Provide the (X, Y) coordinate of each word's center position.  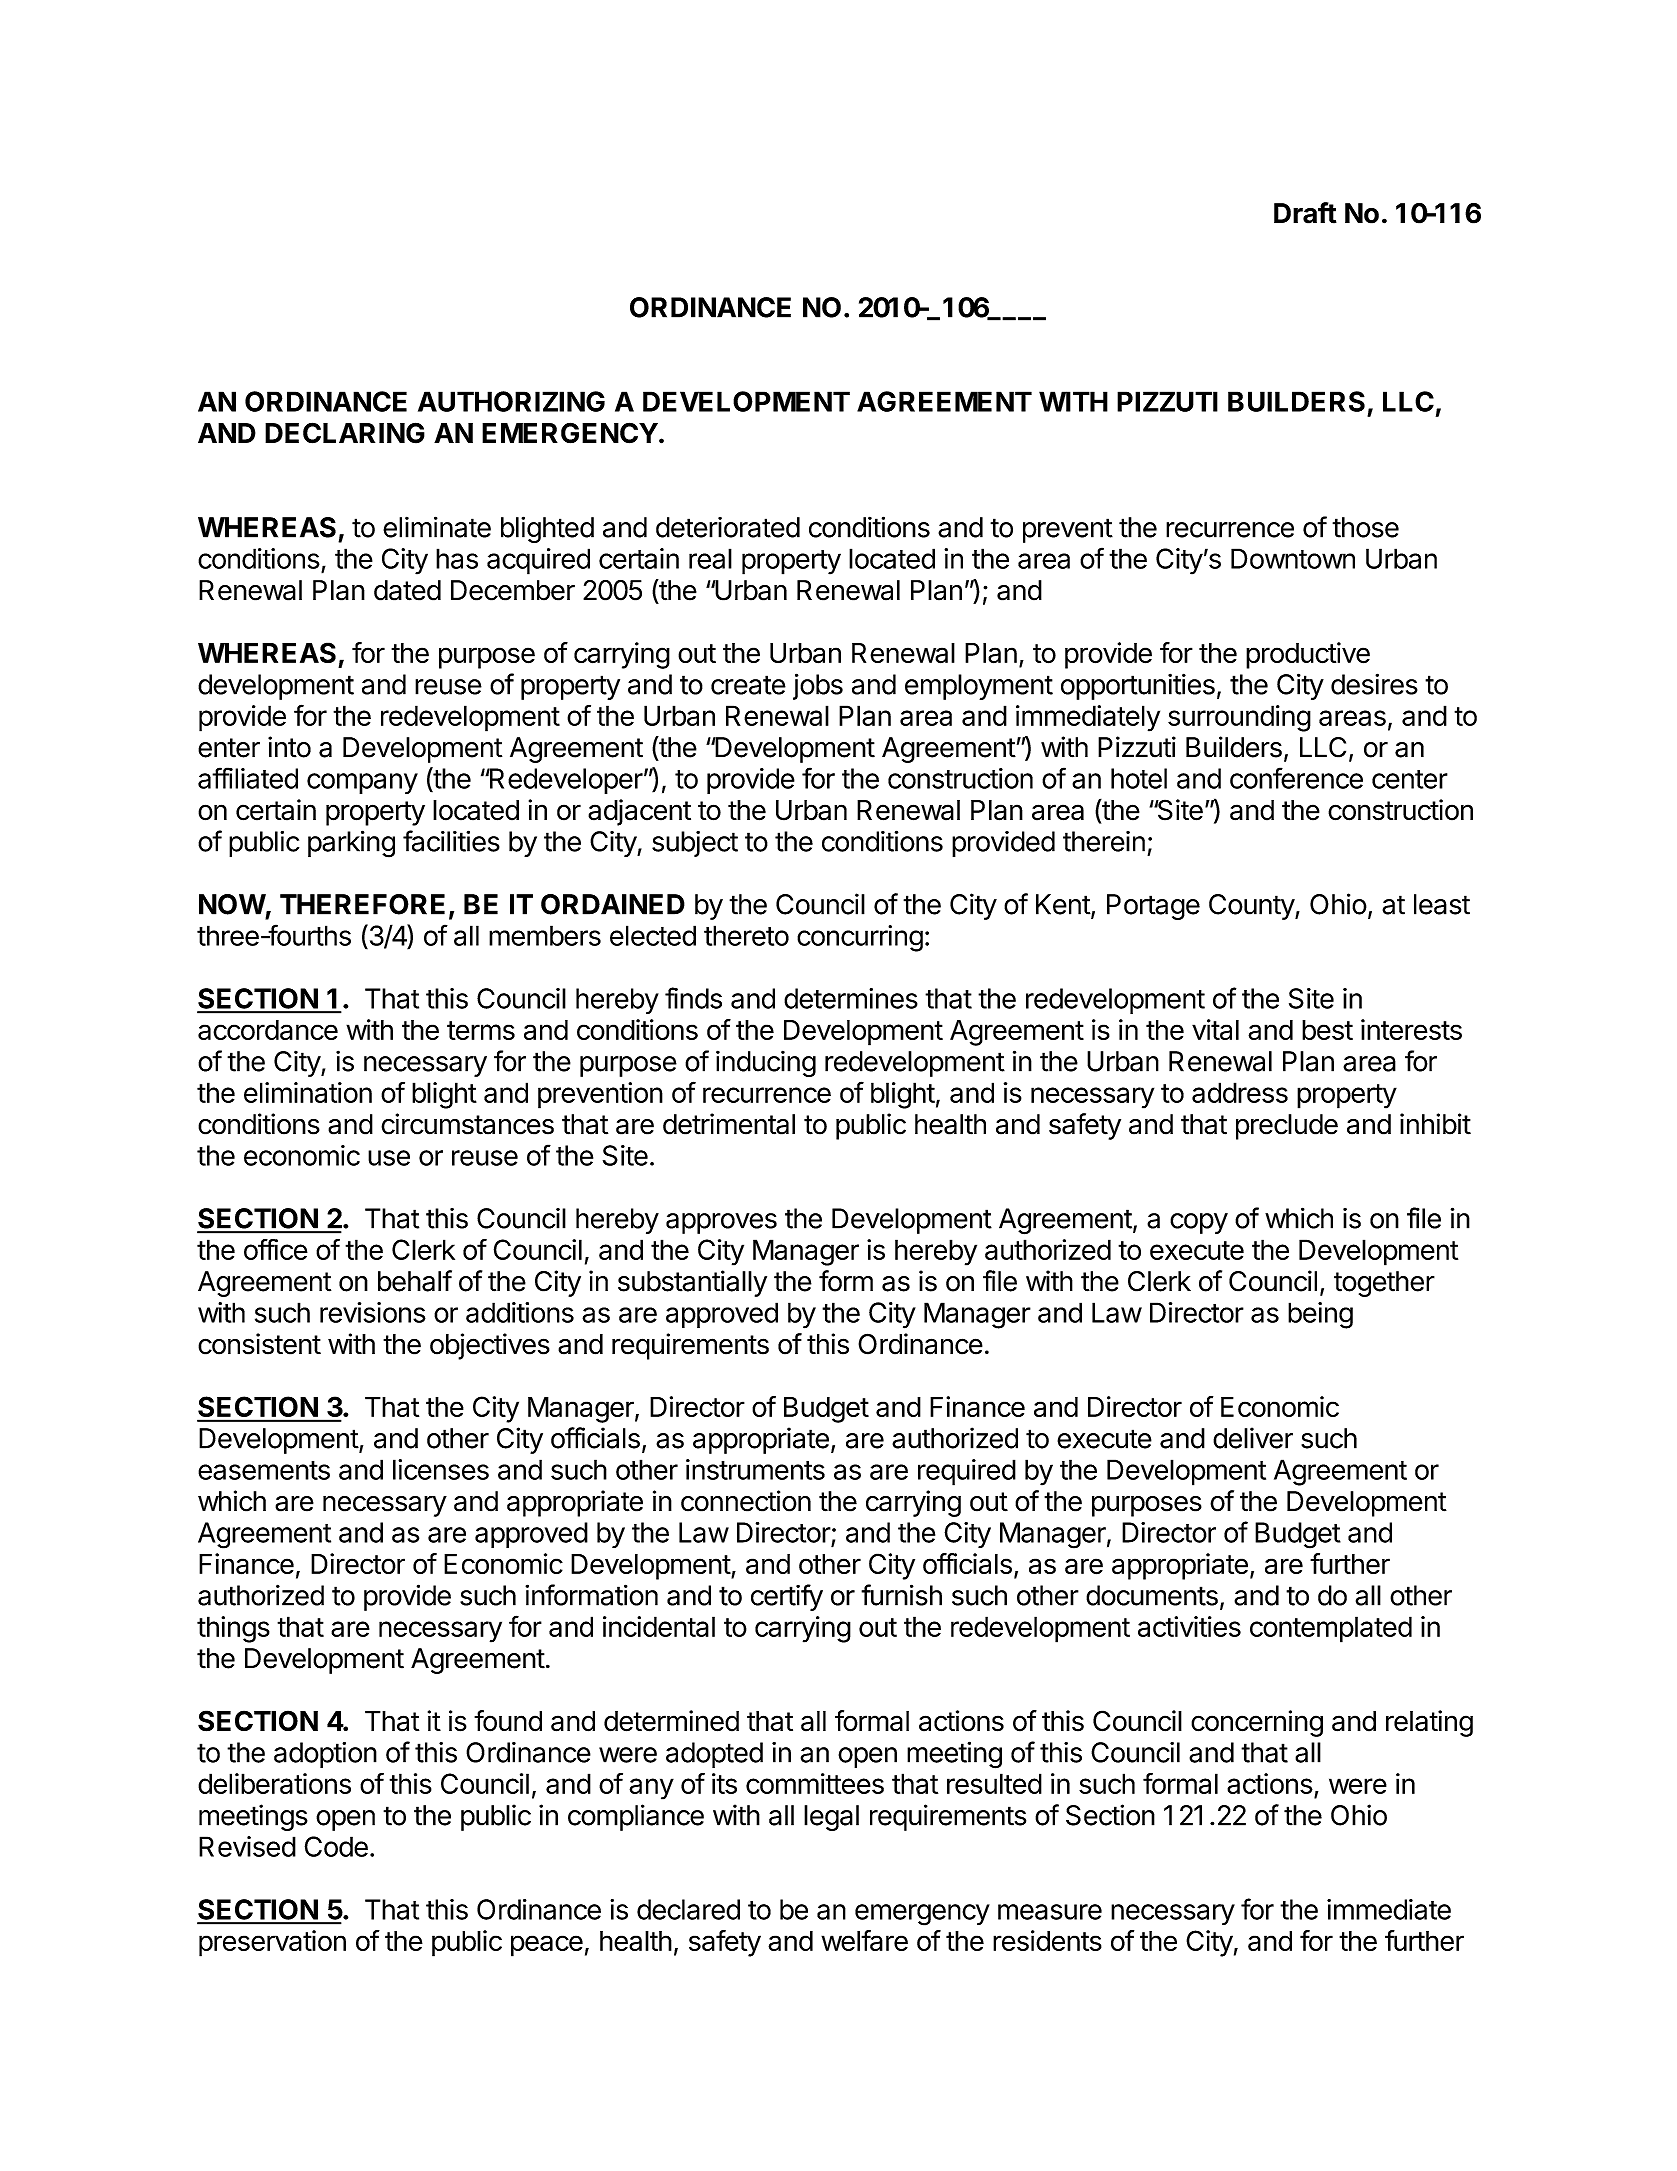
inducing (766, 1063)
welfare (864, 1940)
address (1240, 1092)
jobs (818, 686)
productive (1308, 655)
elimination (308, 1092)
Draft (1305, 213)
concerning (1257, 1723)
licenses (441, 1469)
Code (336, 1846)
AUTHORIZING (511, 401)
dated (407, 590)
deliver (1253, 1438)
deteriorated (728, 527)
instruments (755, 1469)
